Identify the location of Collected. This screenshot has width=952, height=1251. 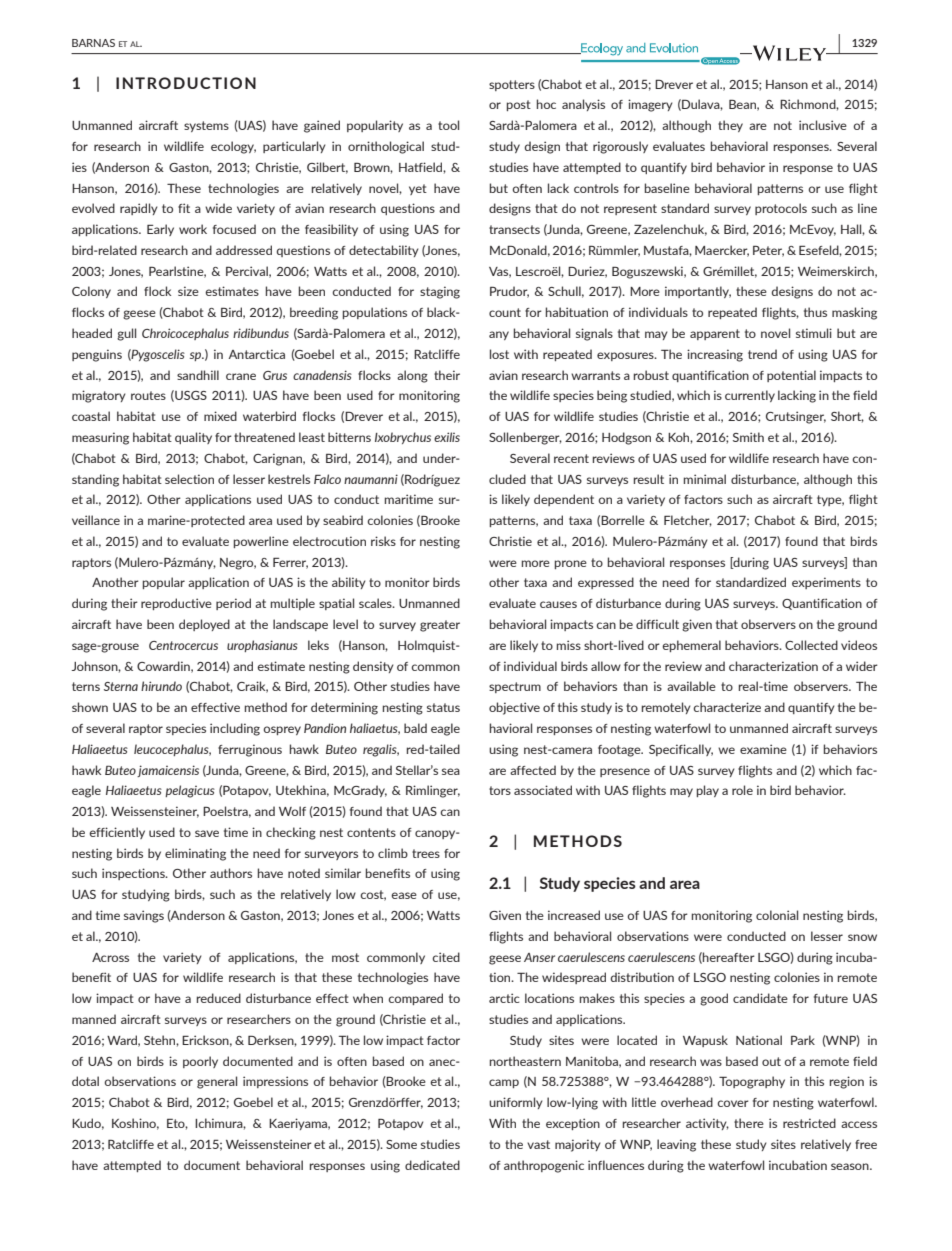
(811, 645).
